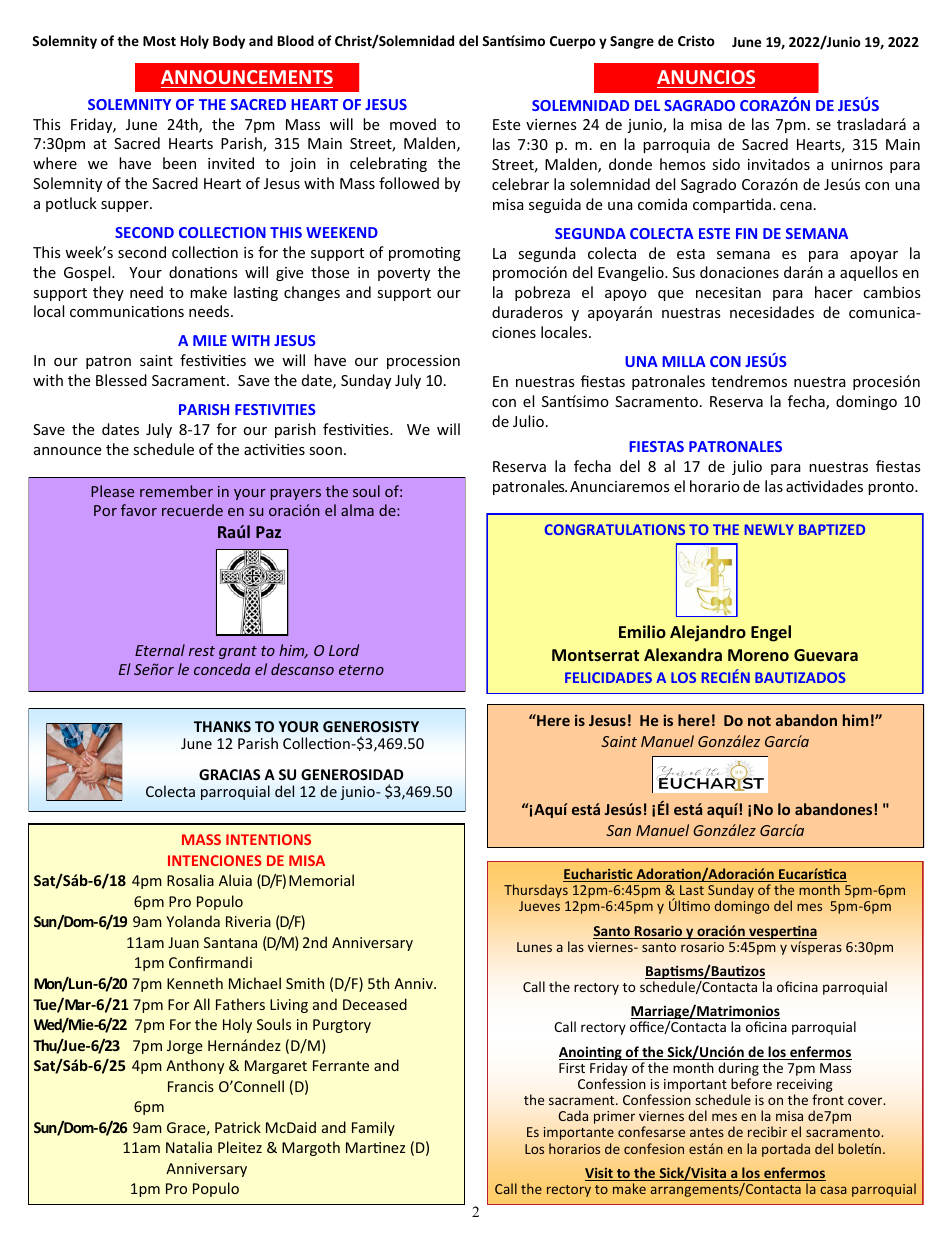 The width and height of the screenshot is (952, 1233). Describe the element at coordinates (536, 891) in the screenshot. I see `Thursdays` at that location.
